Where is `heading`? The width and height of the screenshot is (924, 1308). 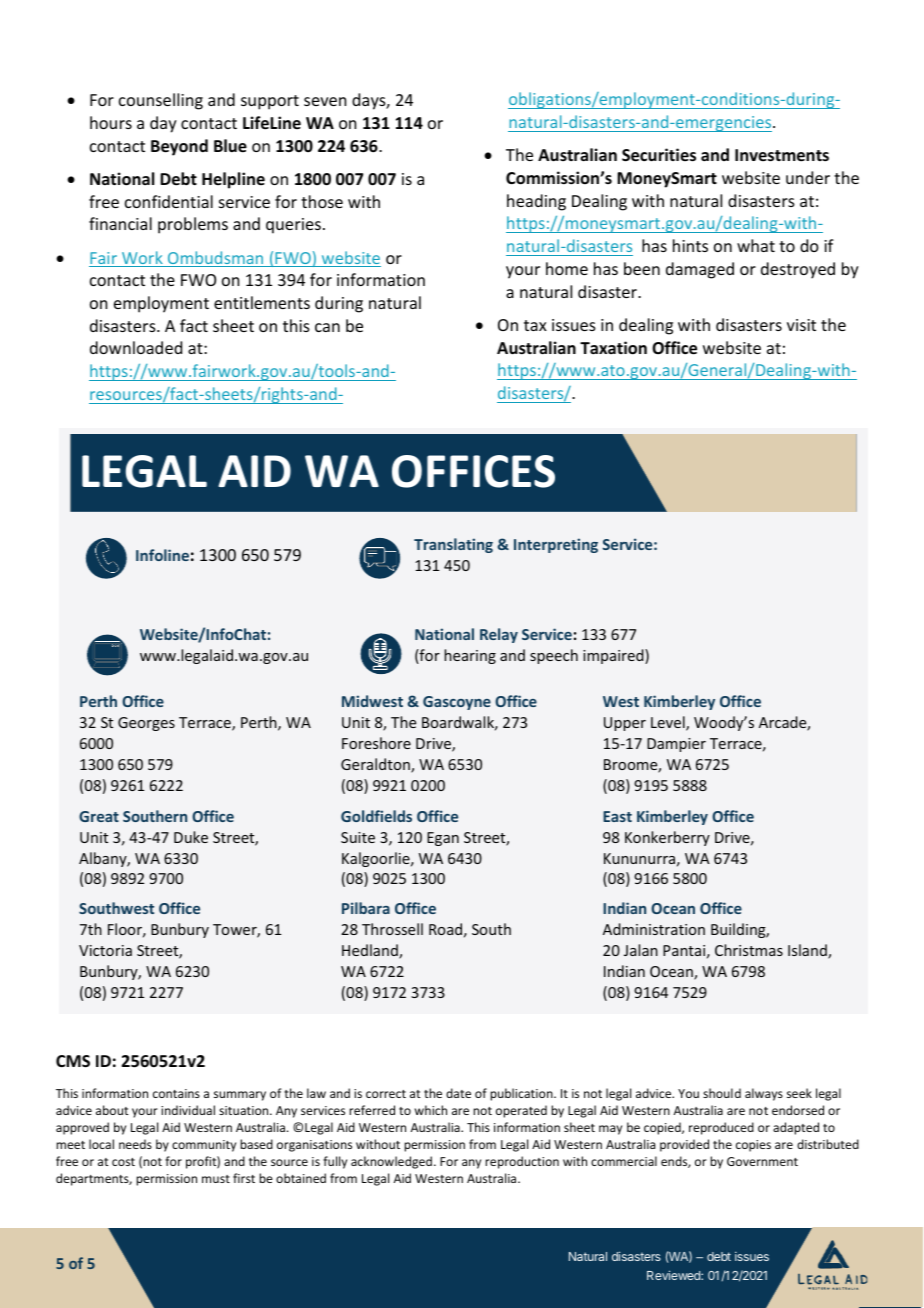
heading is located at coordinates (536, 202).
